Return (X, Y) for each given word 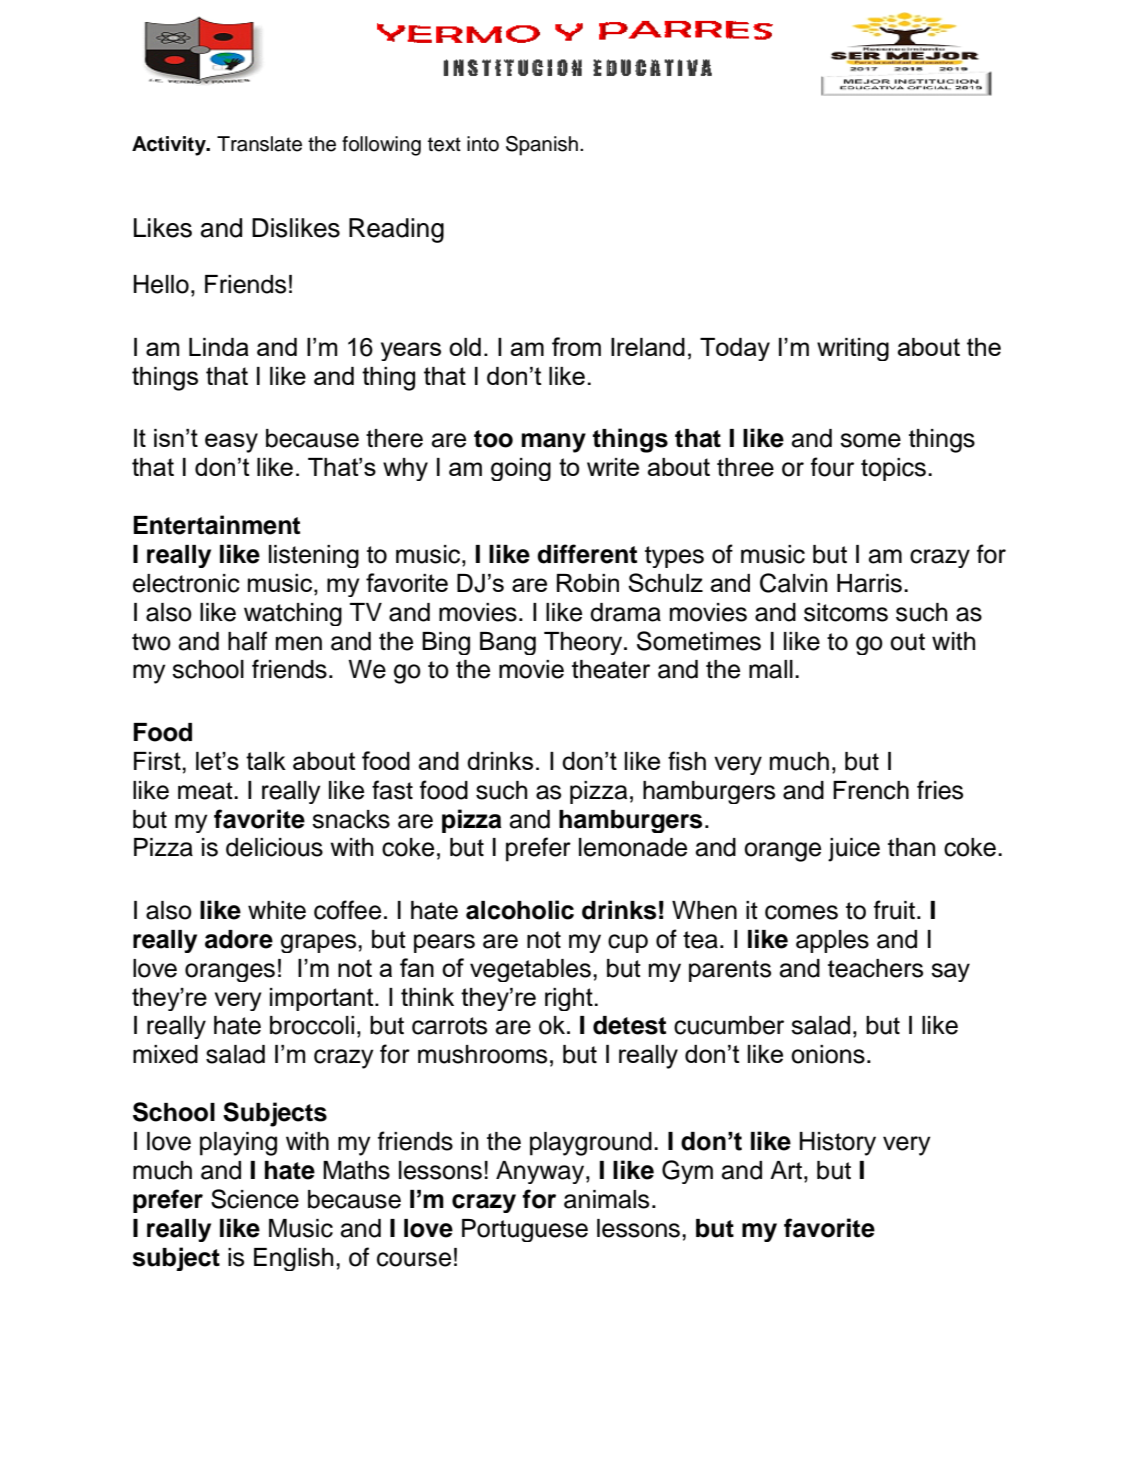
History (838, 1144)
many (554, 443)
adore (239, 939)
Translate (259, 144)
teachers (875, 968)
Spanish (542, 146)
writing (853, 349)
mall (771, 669)
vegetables (530, 970)
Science (255, 1199)
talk (266, 761)
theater (611, 669)
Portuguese (525, 1230)
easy (231, 443)
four (832, 467)
